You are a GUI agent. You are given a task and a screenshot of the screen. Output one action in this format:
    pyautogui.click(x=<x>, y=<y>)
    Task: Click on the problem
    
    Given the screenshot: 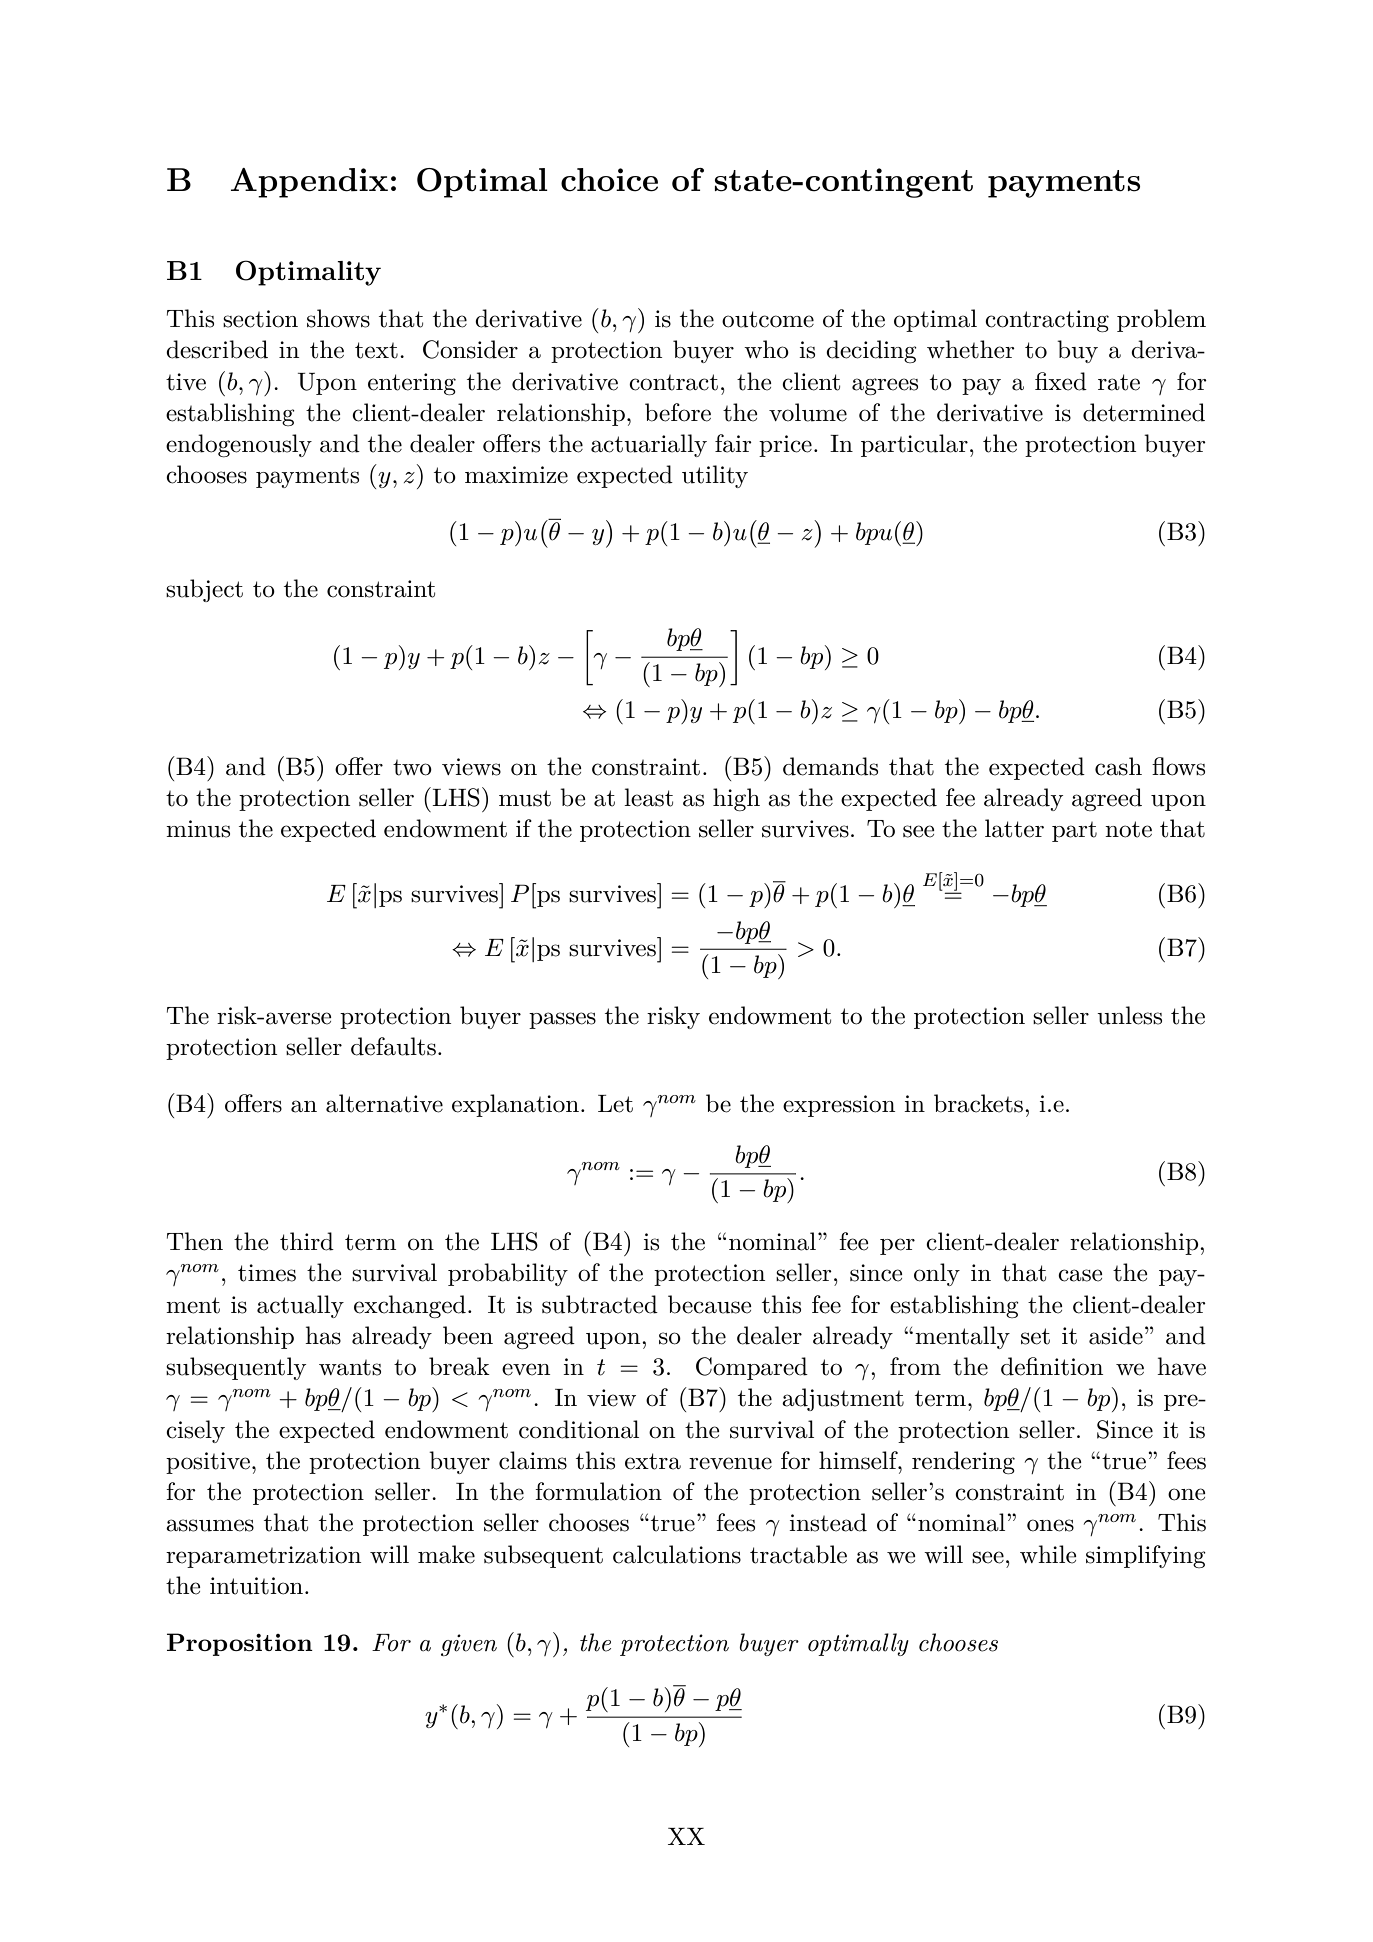 What is the action you would take?
    pyautogui.click(x=1161, y=320)
